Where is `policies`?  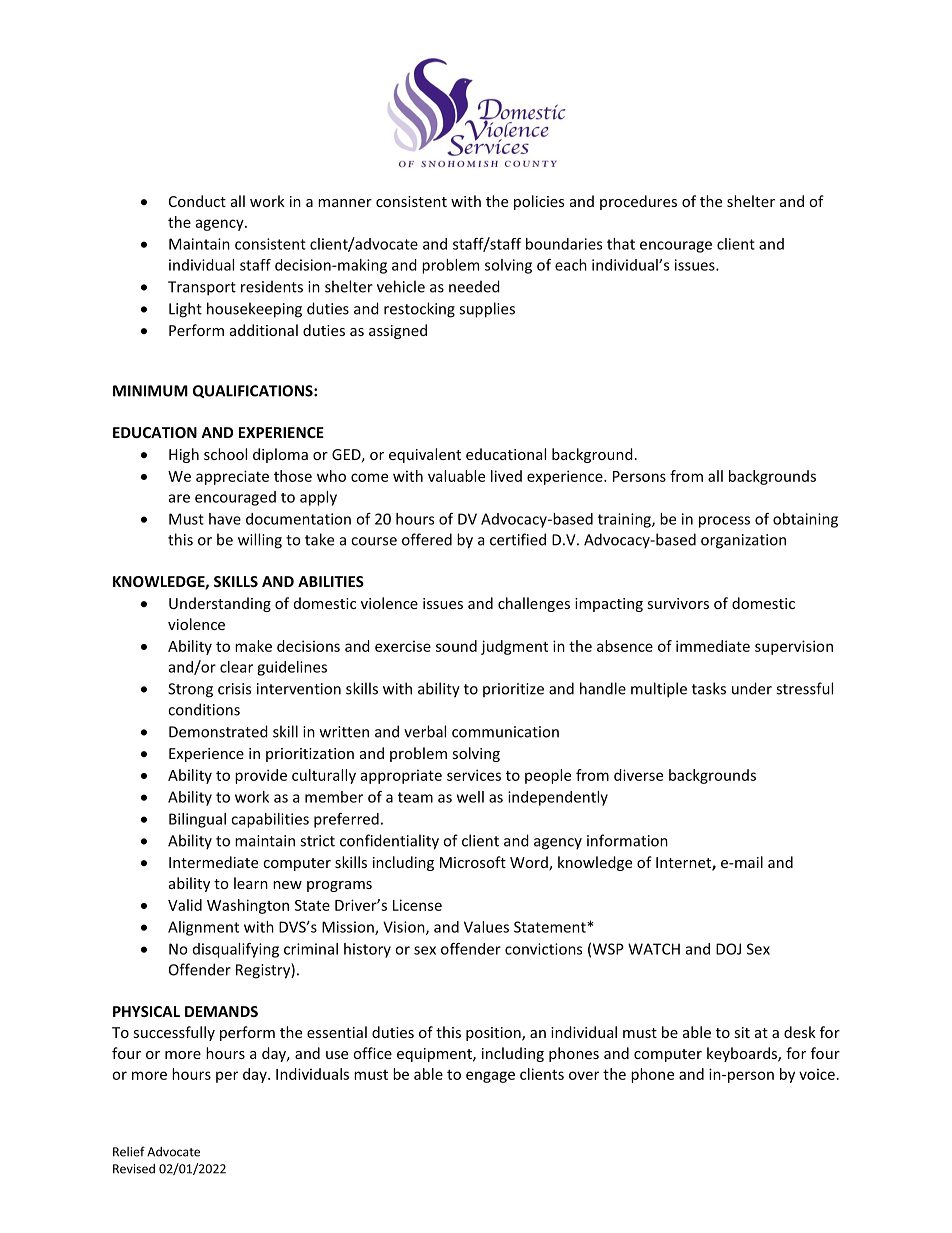 policies is located at coordinates (539, 202).
